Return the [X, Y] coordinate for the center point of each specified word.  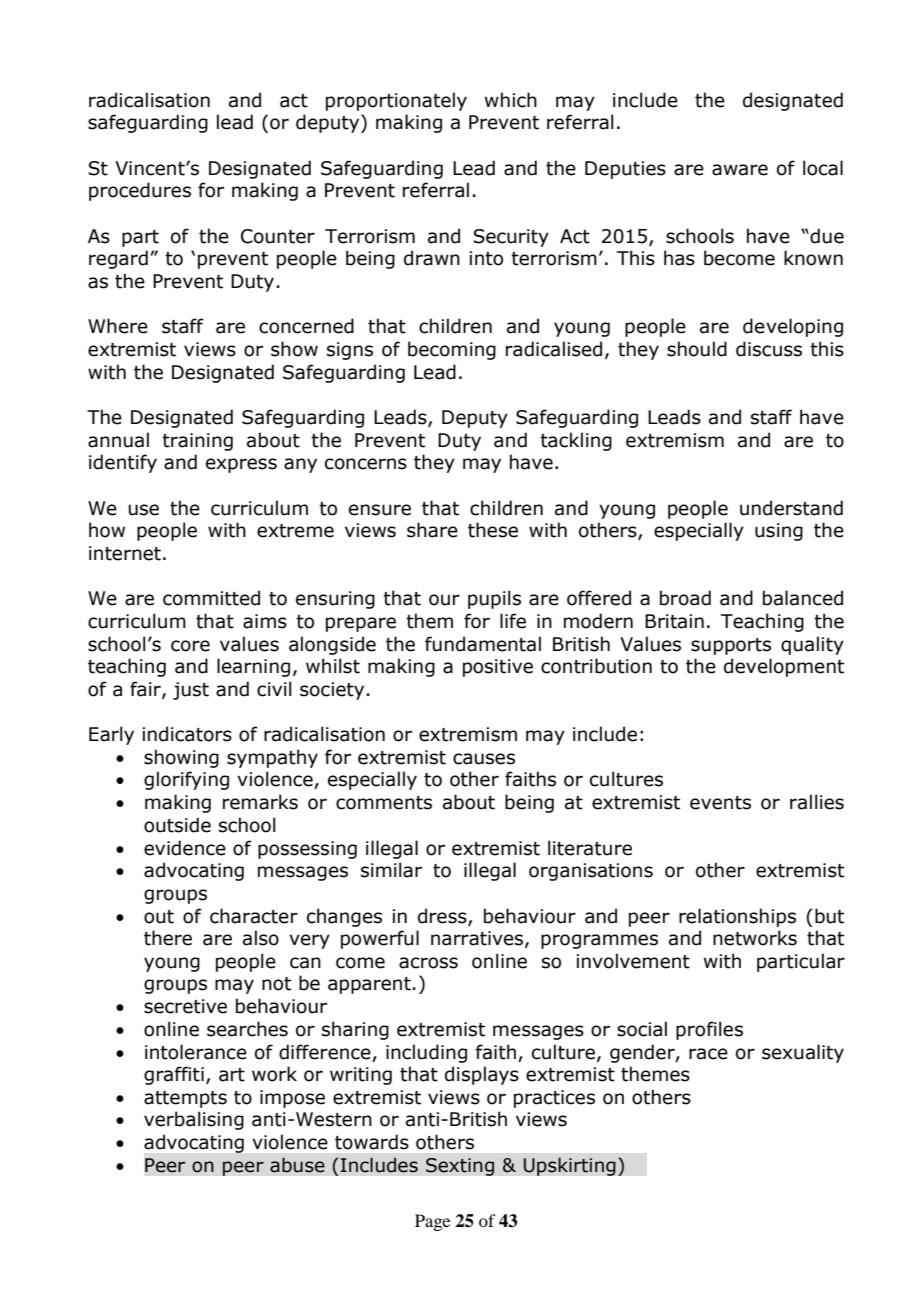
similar [391, 870]
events [720, 803]
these [493, 530]
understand [791, 508]
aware [740, 170]
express [241, 465]
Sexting [460, 1167]
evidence [185, 848]
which [511, 100]
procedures [140, 191]
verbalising [194, 1120]
